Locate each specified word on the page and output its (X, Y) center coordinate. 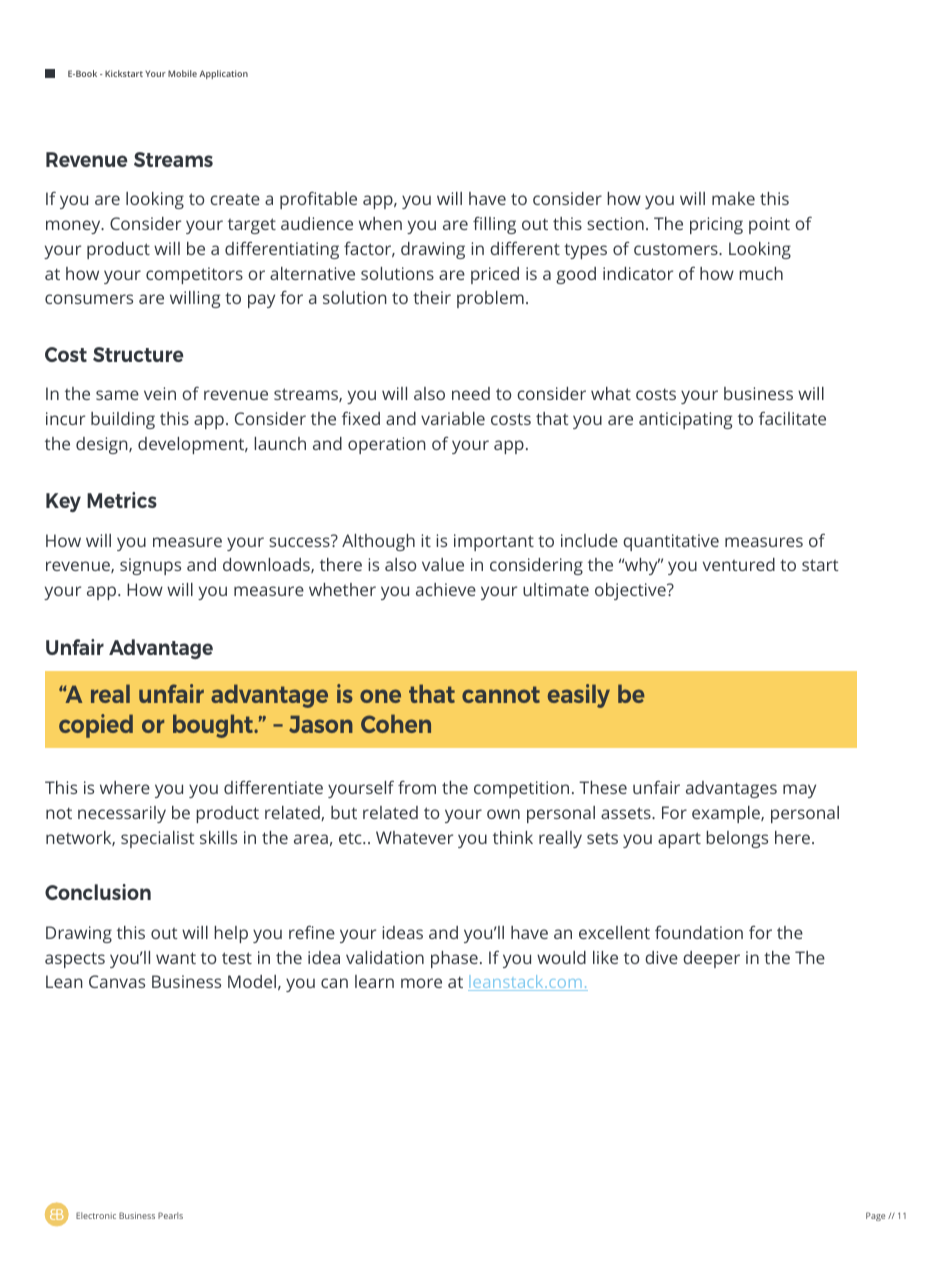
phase (454, 959)
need (471, 393)
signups (150, 566)
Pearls (170, 1215)
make (733, 198)
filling (494, 225)
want (176, 958)
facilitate (792, 418)
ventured (739, 564)
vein (160, 393)
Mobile (182, 73)
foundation (699, 932)
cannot (501, 694)
